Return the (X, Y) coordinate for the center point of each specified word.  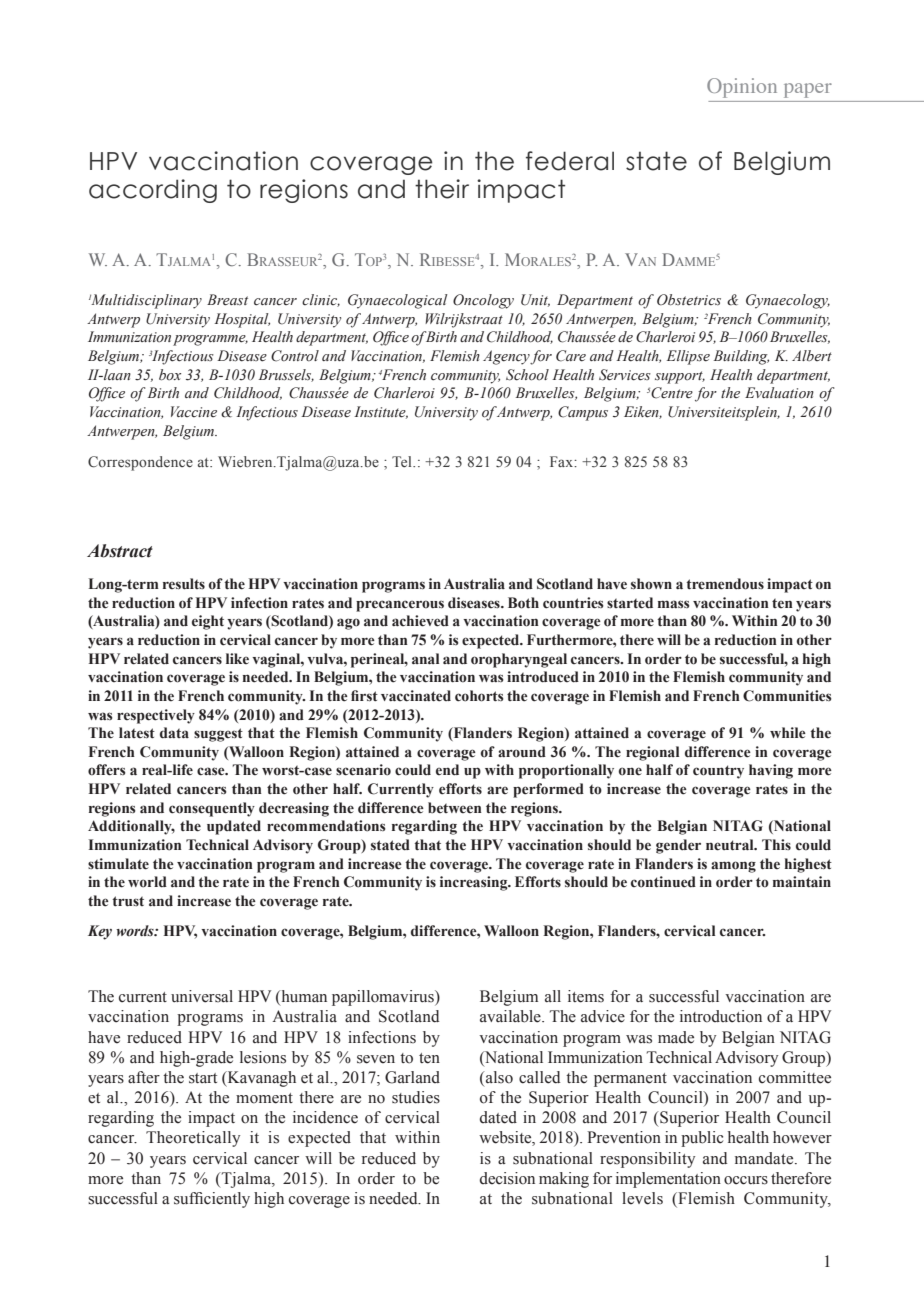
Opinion (742, 88)
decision (507, 1178)
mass (674, 604)
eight (208, 622)
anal (425, 658)
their (442, 189)
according (153, 191)
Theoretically (193, 1139)
